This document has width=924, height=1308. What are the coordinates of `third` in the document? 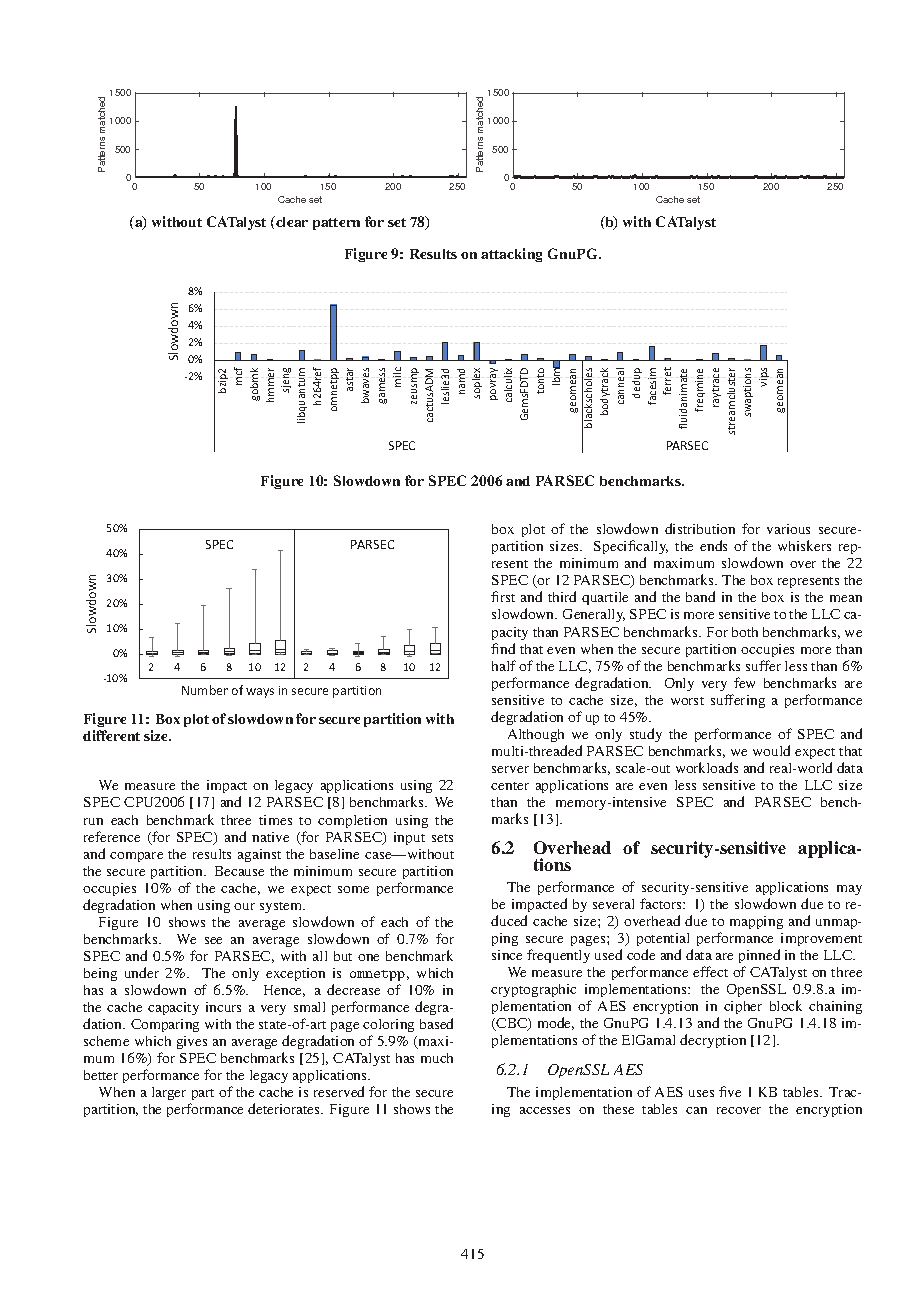 It's located at (562, 596).
